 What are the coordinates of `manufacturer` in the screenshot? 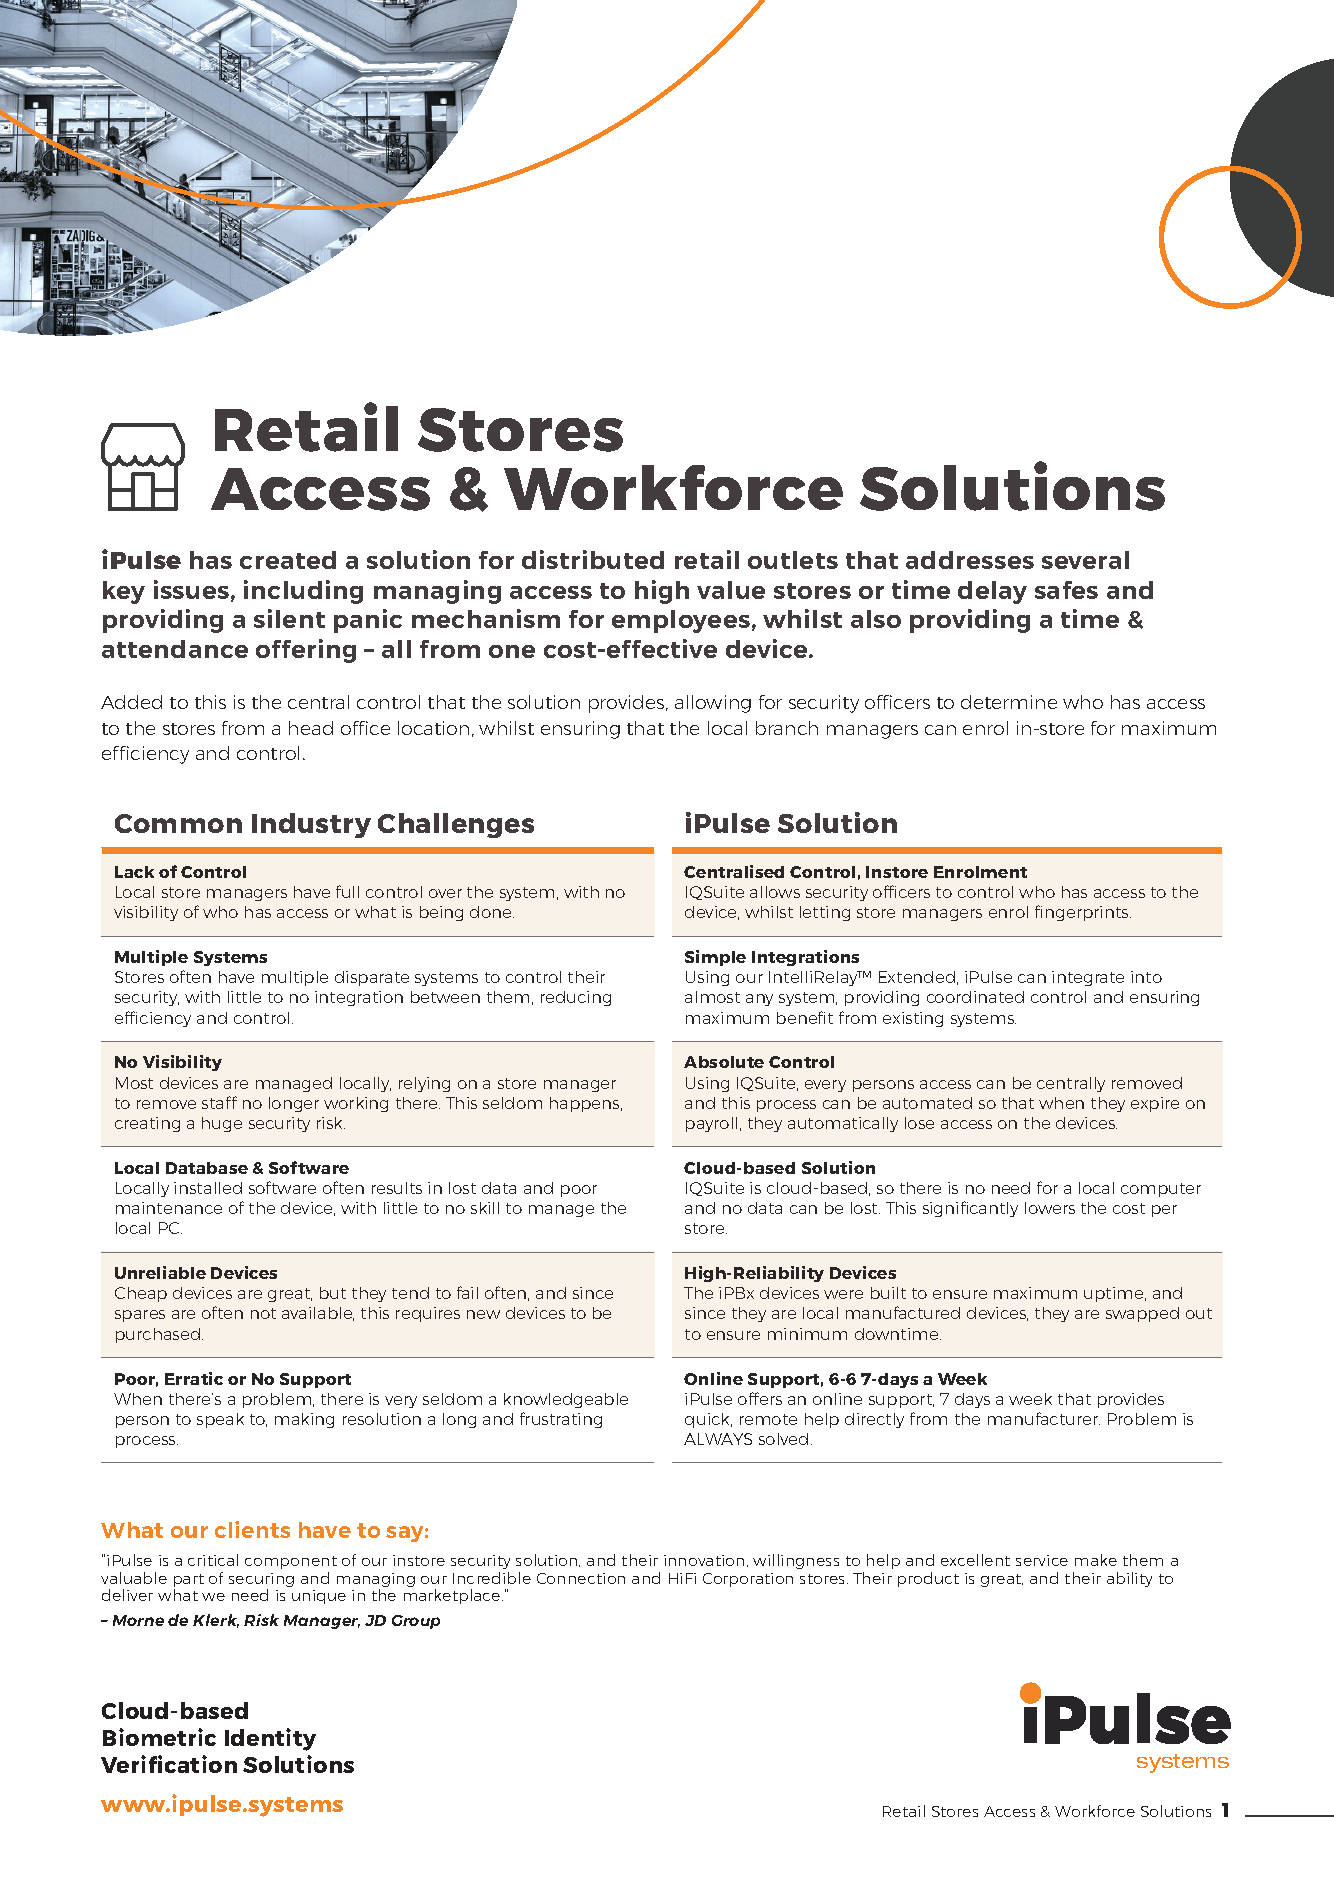 It's located at (1044, 1418).
